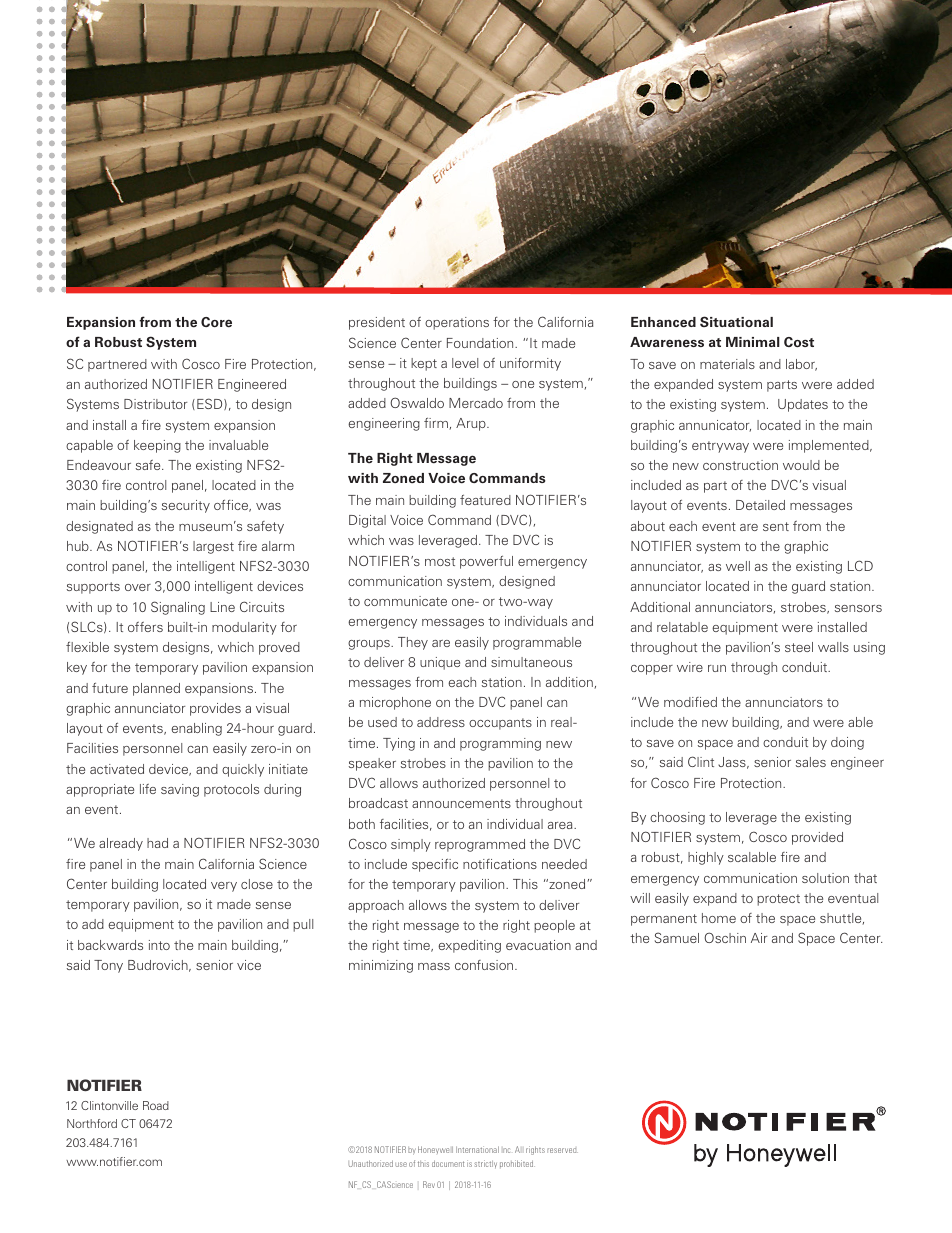 This document has width=952, height=1233. Describe the element at coordinates (178, 608) in the document. I see `Signaling` at that location.
